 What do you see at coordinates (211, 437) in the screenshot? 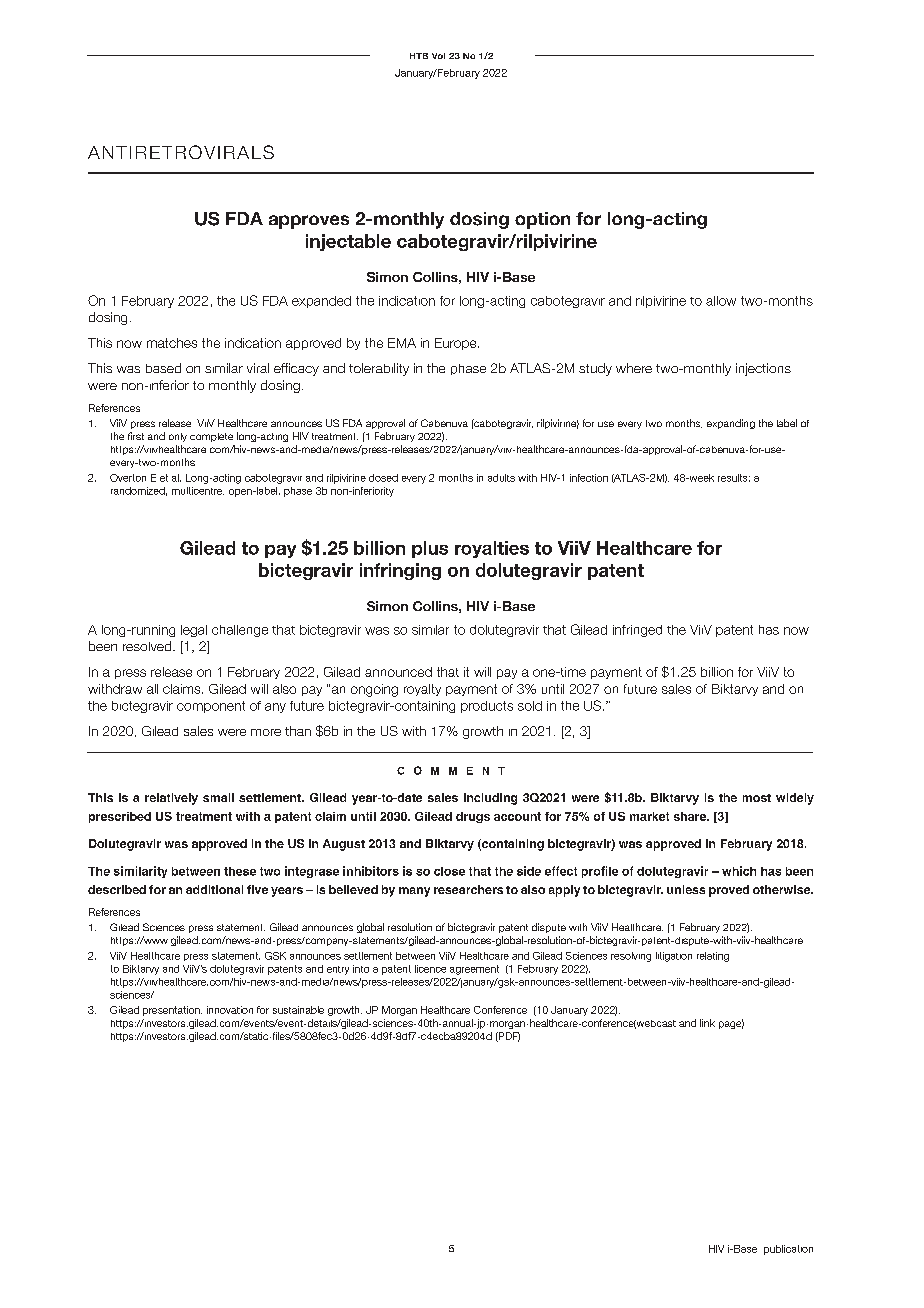
I see `complete` at bounding box center [211, 437].
